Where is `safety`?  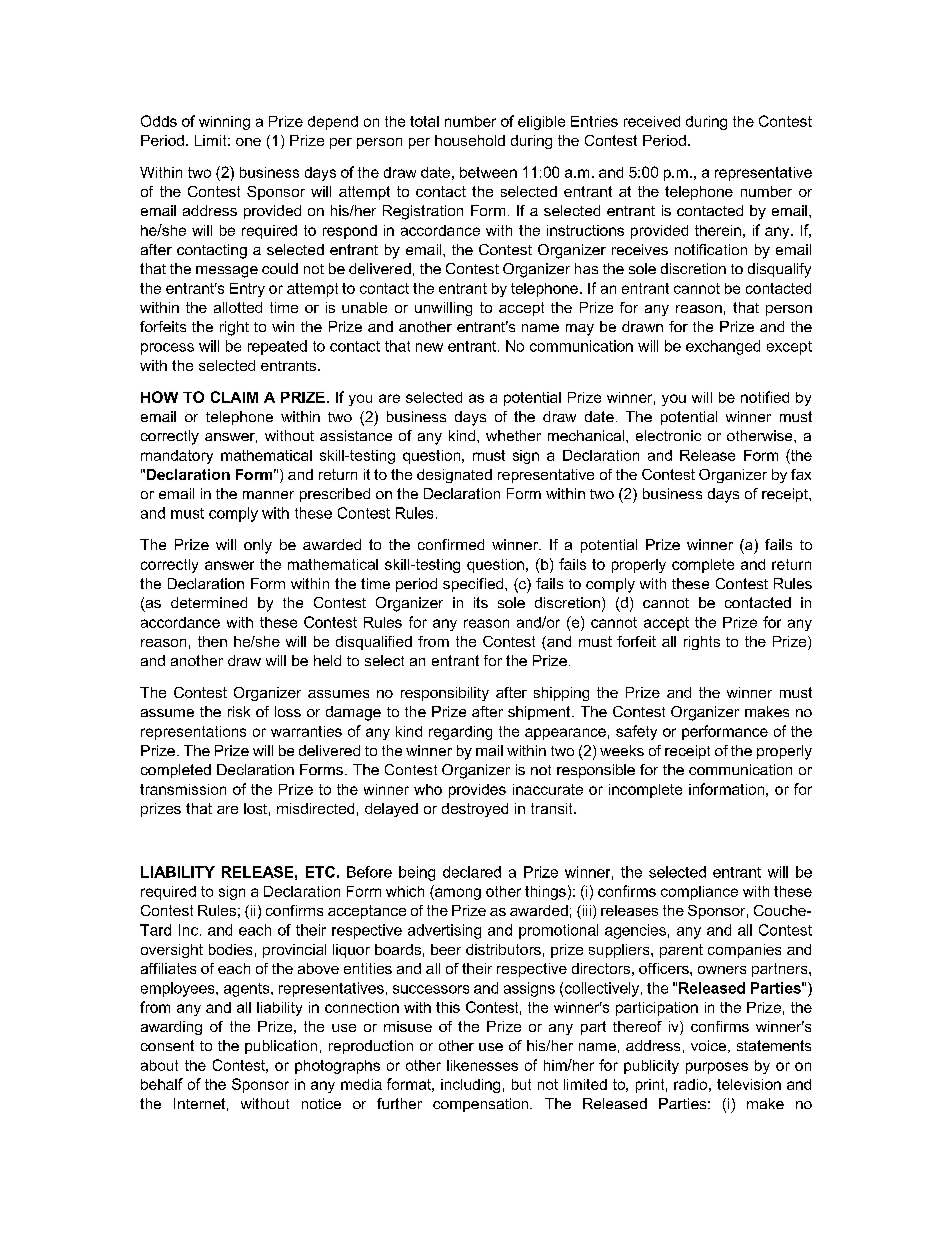
safety is located at coordinates (636, 732).
